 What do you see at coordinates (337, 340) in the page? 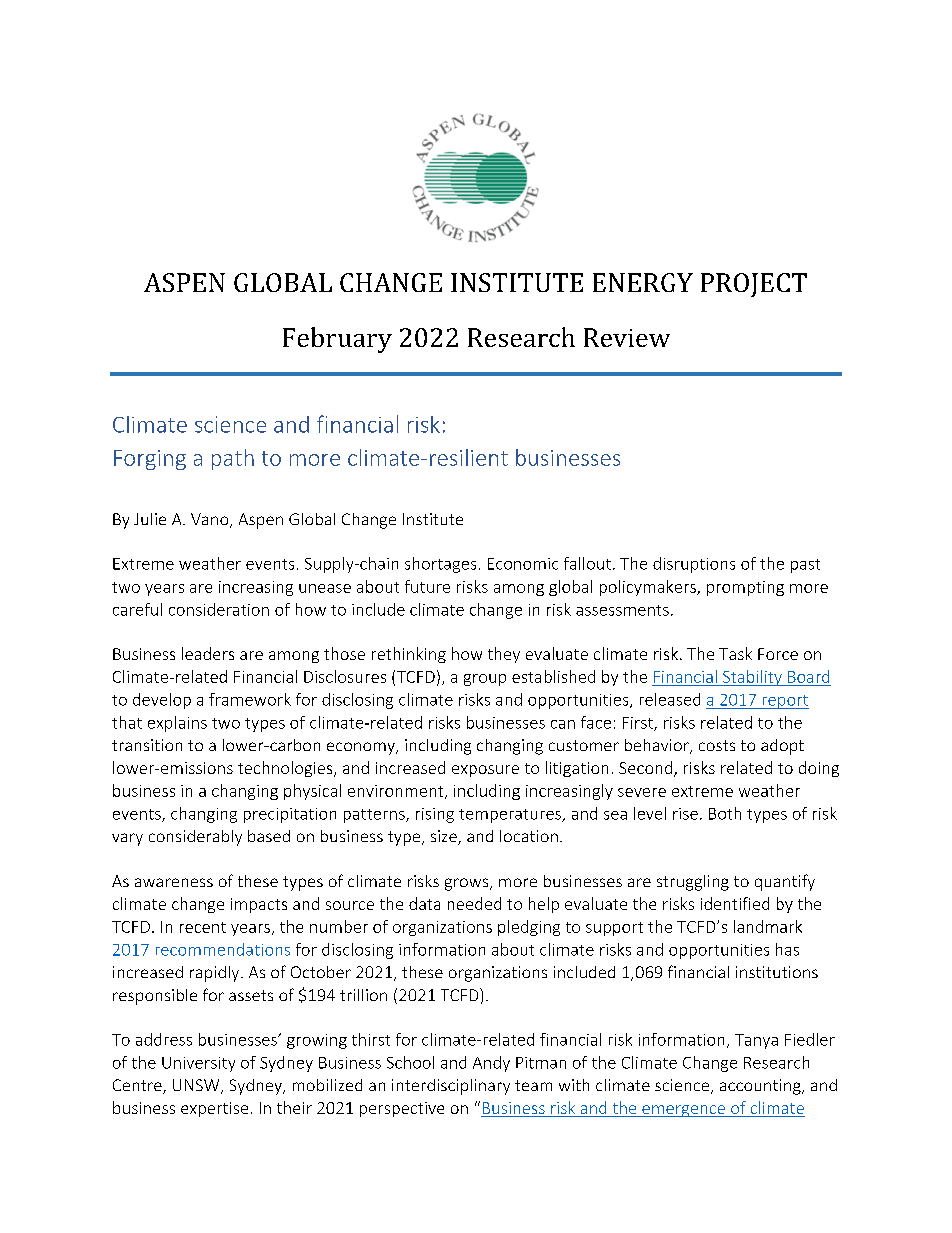
I see `February` at bounding box center [337, 340].
